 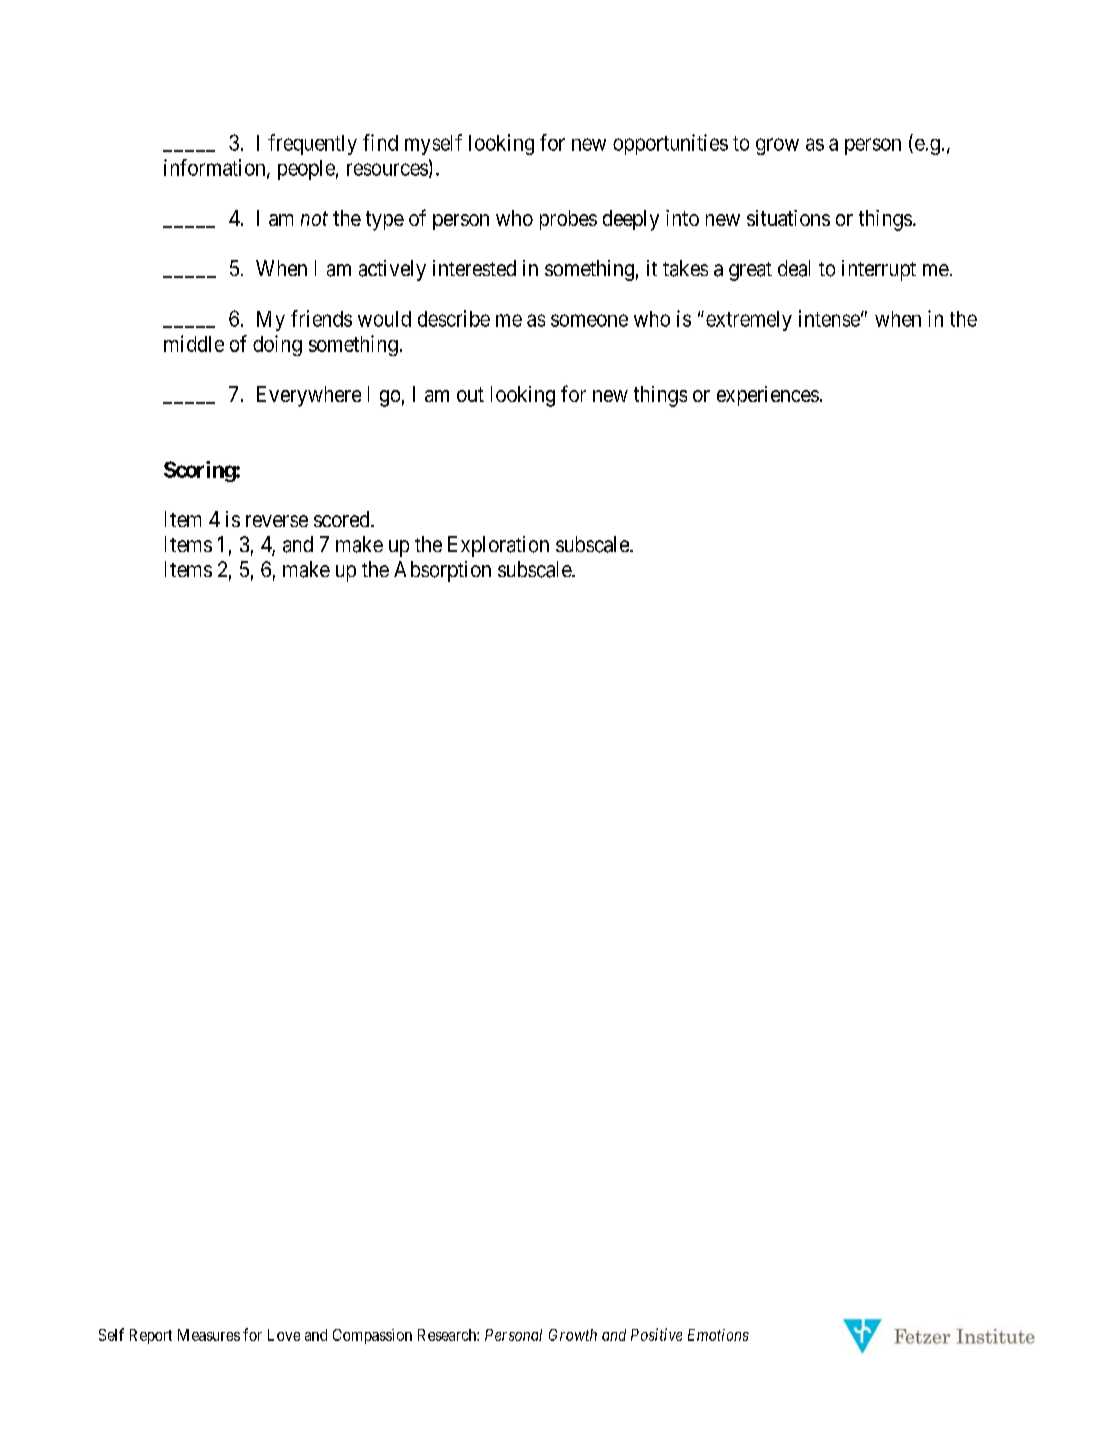 I want to click on information, so click(x=216, y=168).
